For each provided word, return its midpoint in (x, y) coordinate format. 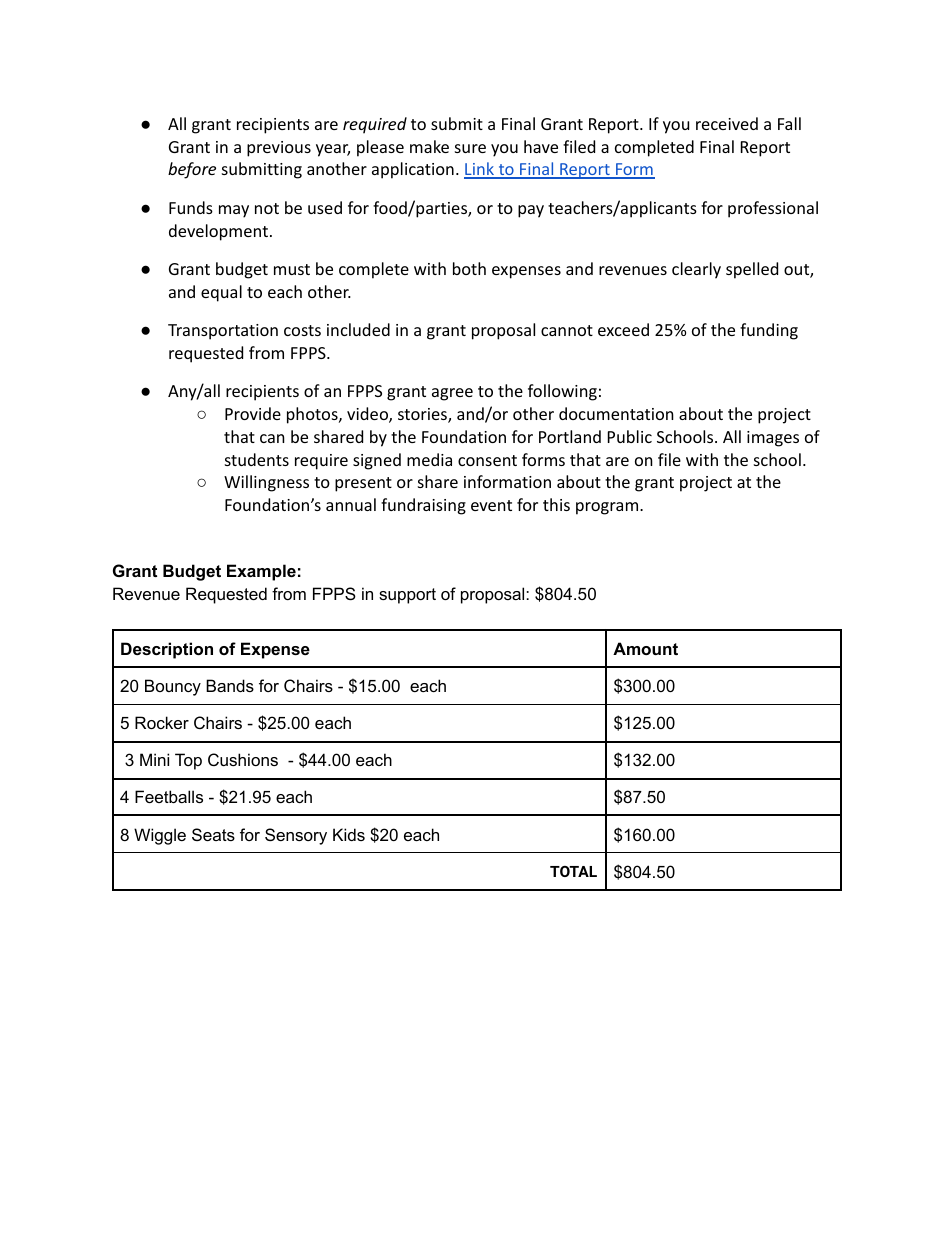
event (491, 505)
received (727, 123)
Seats (213, 834)
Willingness (266, 483)
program (608, 508)
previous (279, 149)
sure (470, 148)
